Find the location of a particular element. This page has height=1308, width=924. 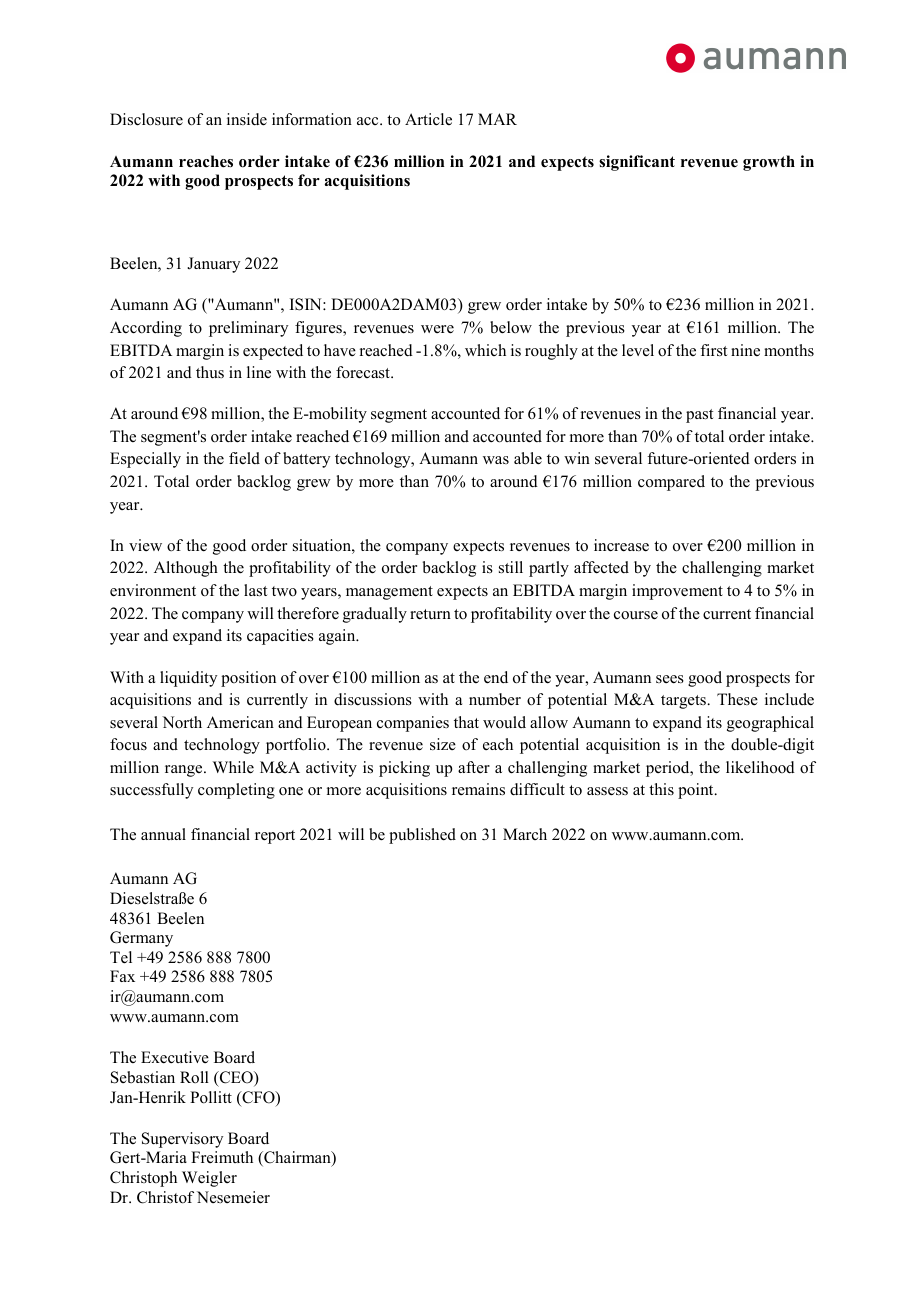

point is located at coordinates (697, 791).
